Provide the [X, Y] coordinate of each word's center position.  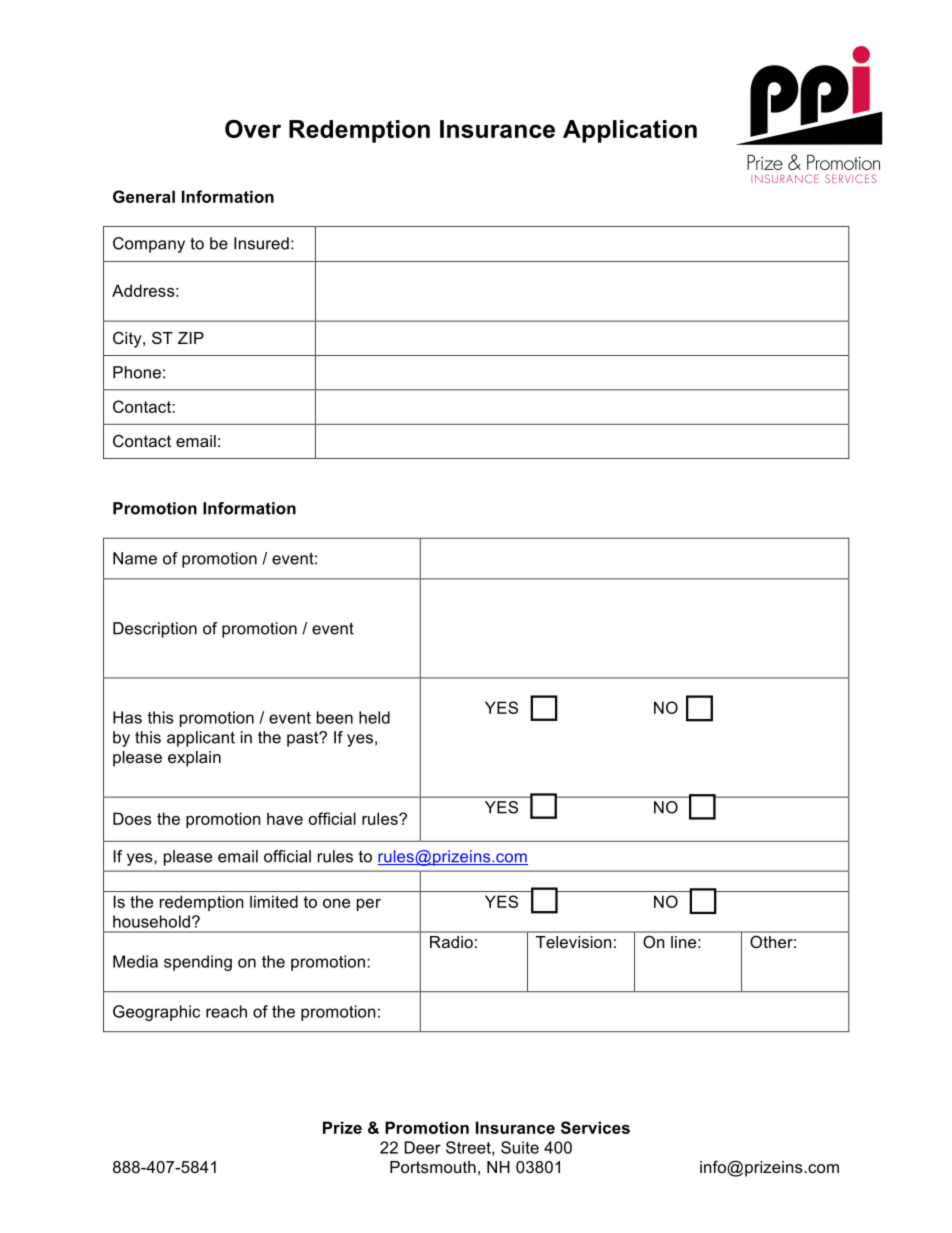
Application [630, 131]
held [374, 717]
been [335, 717]
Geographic [156, 1013]
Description [155, 630]
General [144, 196]
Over [253, 129]
